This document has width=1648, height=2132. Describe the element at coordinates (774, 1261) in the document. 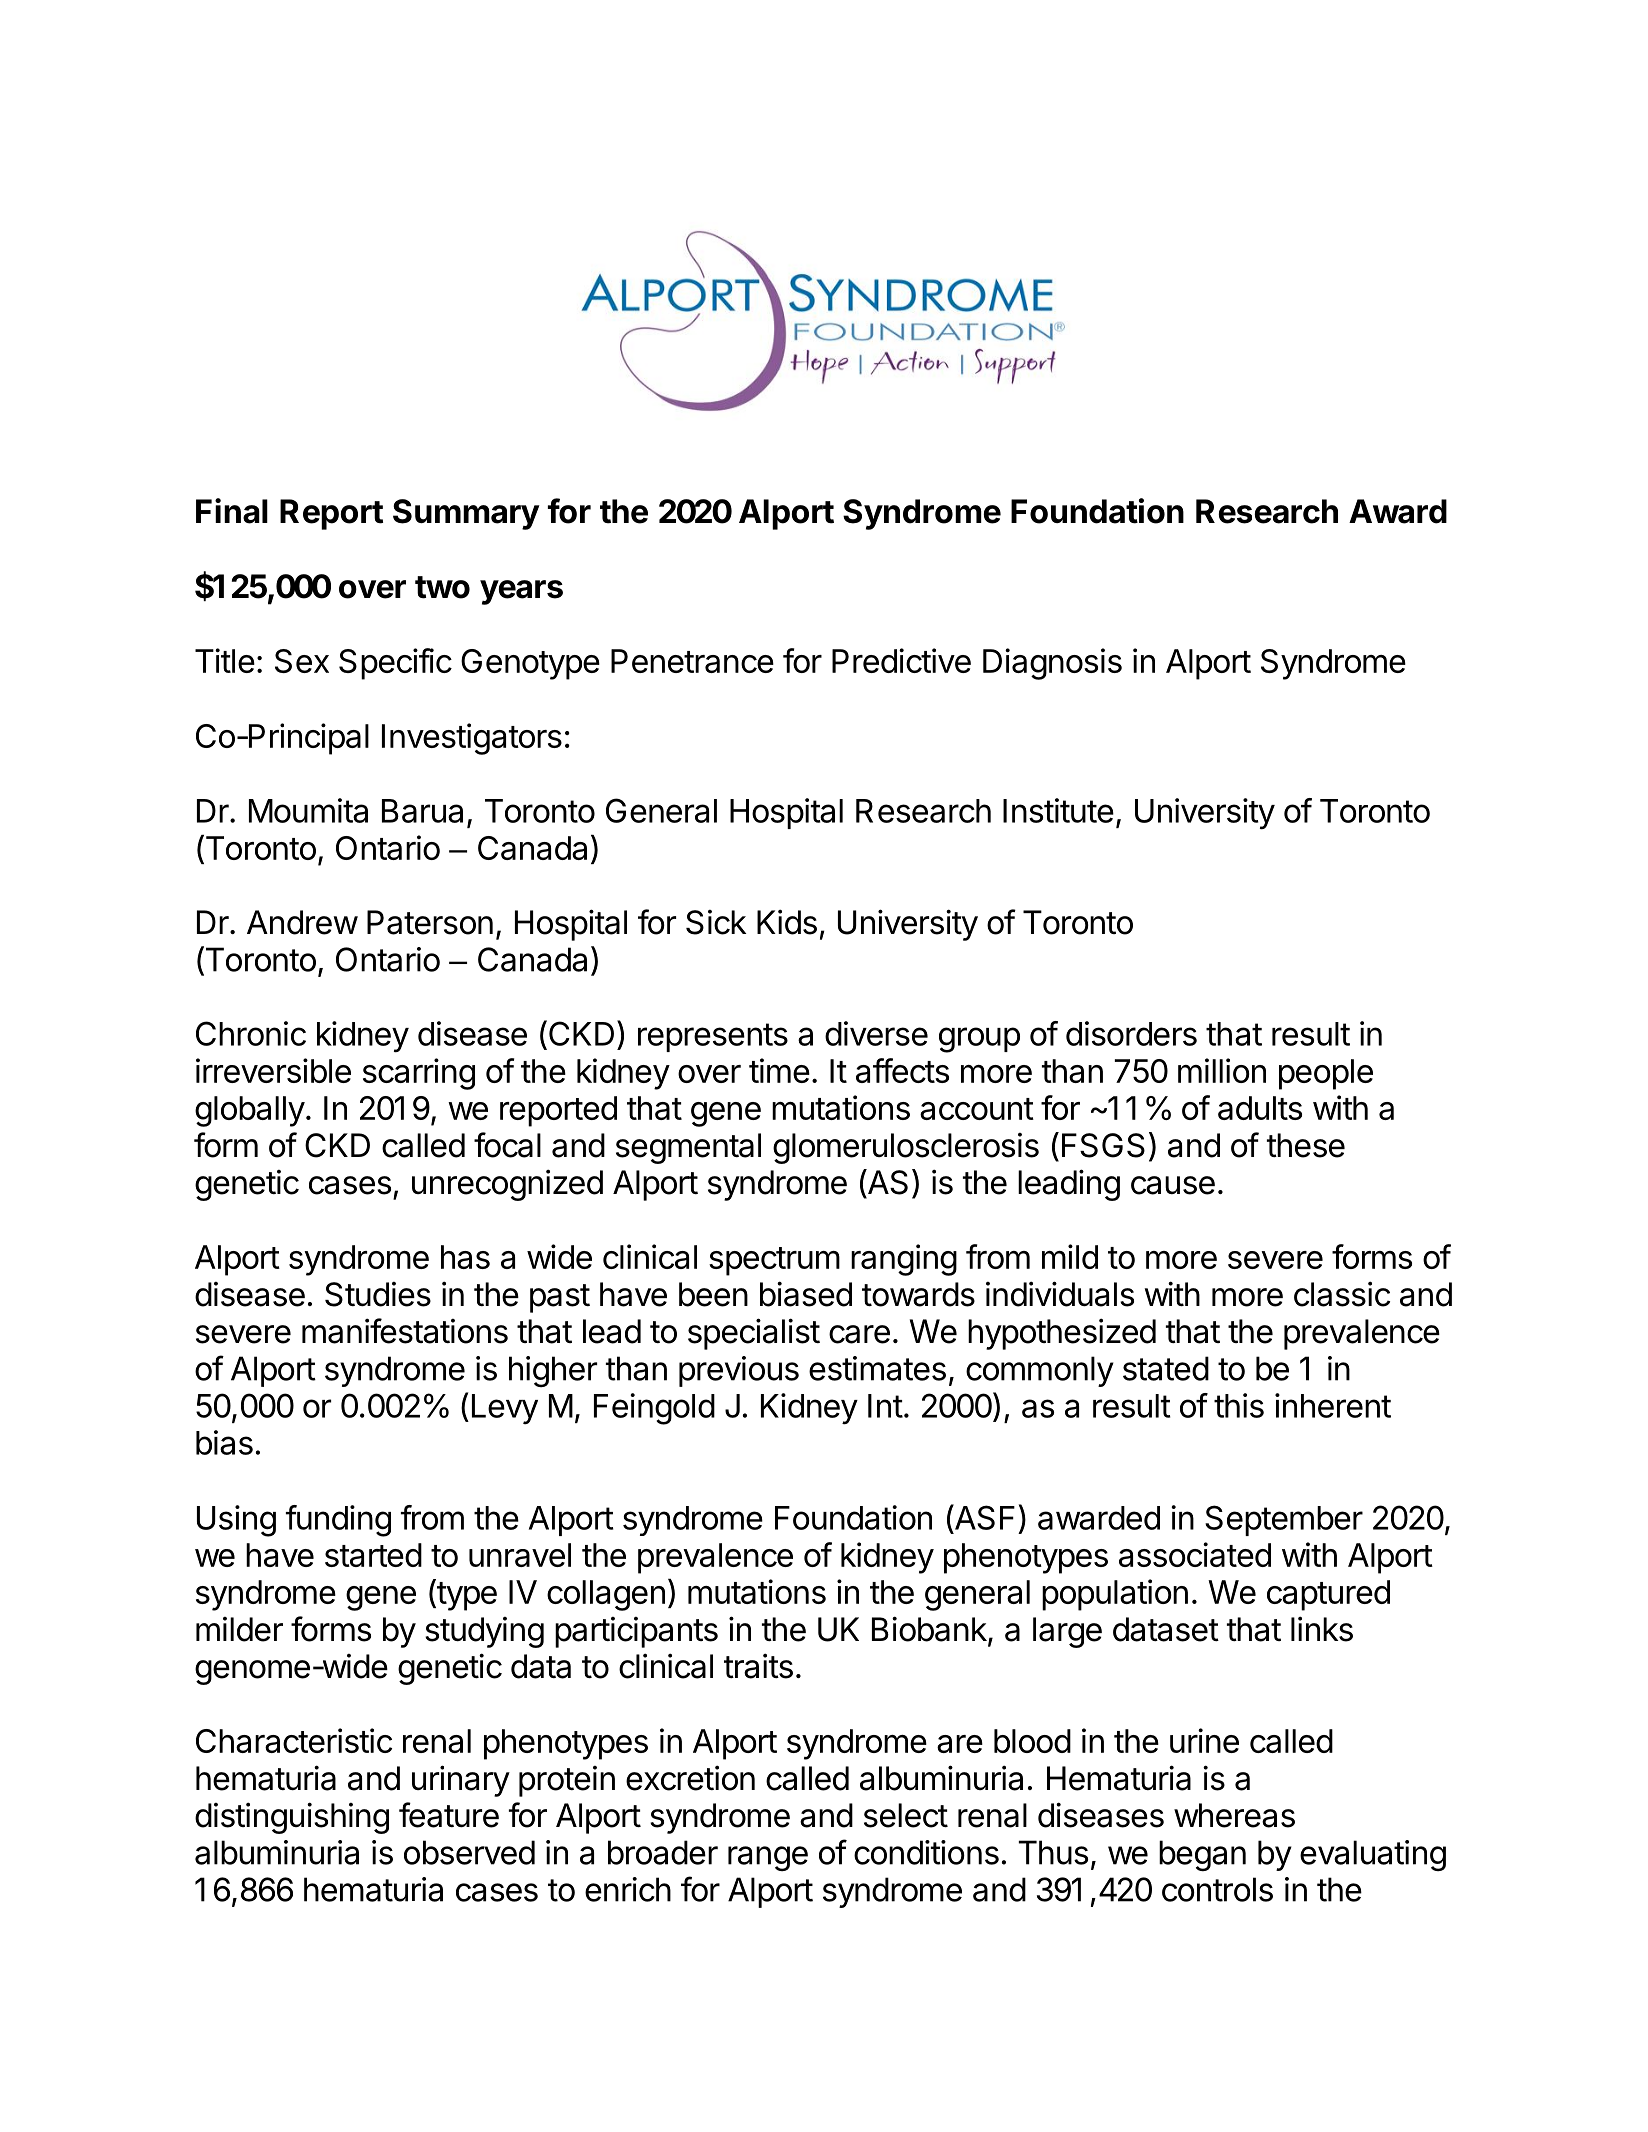

I see `spectrum` at that location.
